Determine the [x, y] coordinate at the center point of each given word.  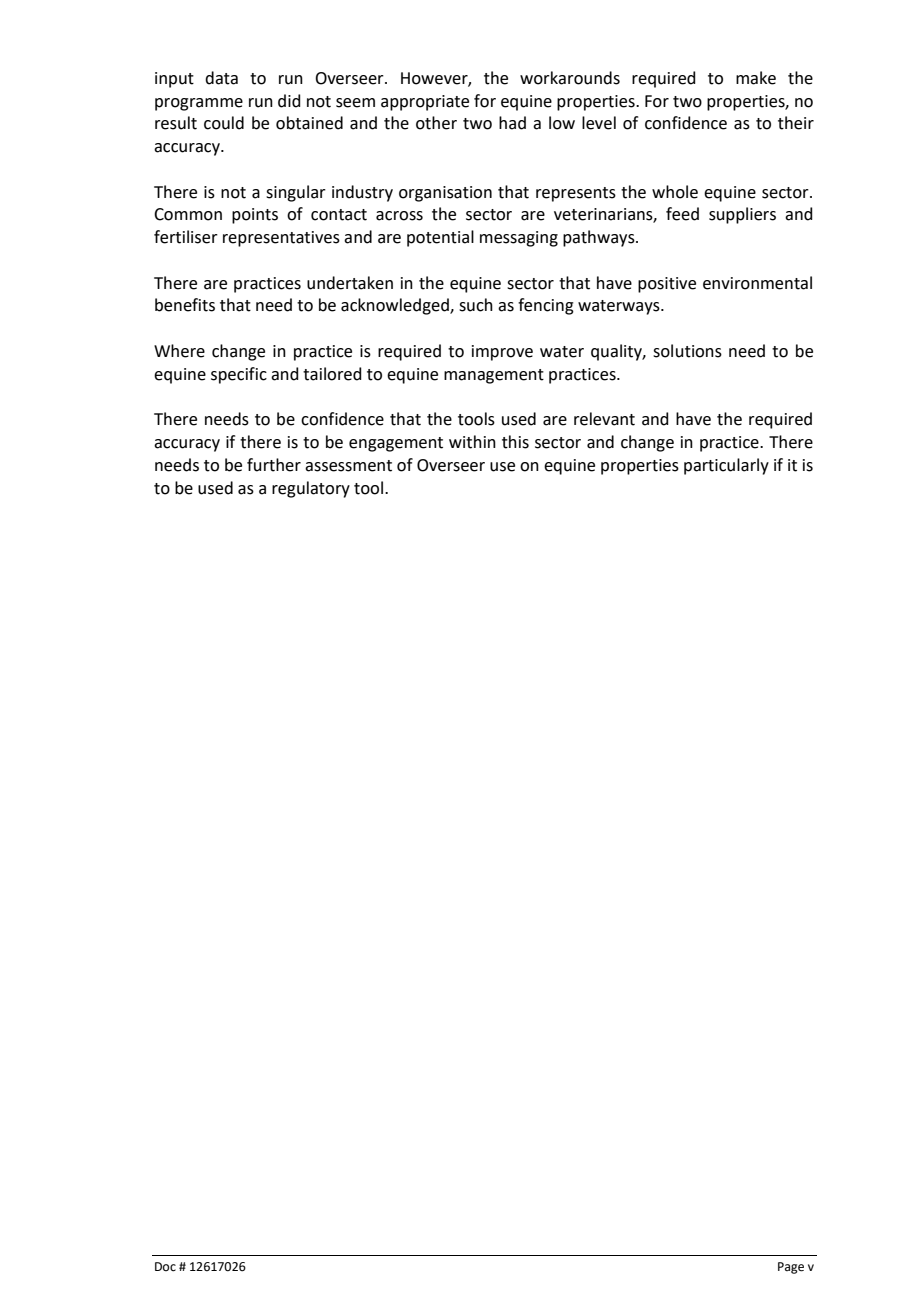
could [224, 123]
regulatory [311, 489]
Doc [165, 1267]
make [756, 78]
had [512, 123]
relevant [604, 419]
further [274, 465]
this [515, 442]
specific [239, 375]
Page [791, 1268]
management [494, 376]
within [472, 442]
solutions [687, 351]
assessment [348, 466]
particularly [726, 466]
